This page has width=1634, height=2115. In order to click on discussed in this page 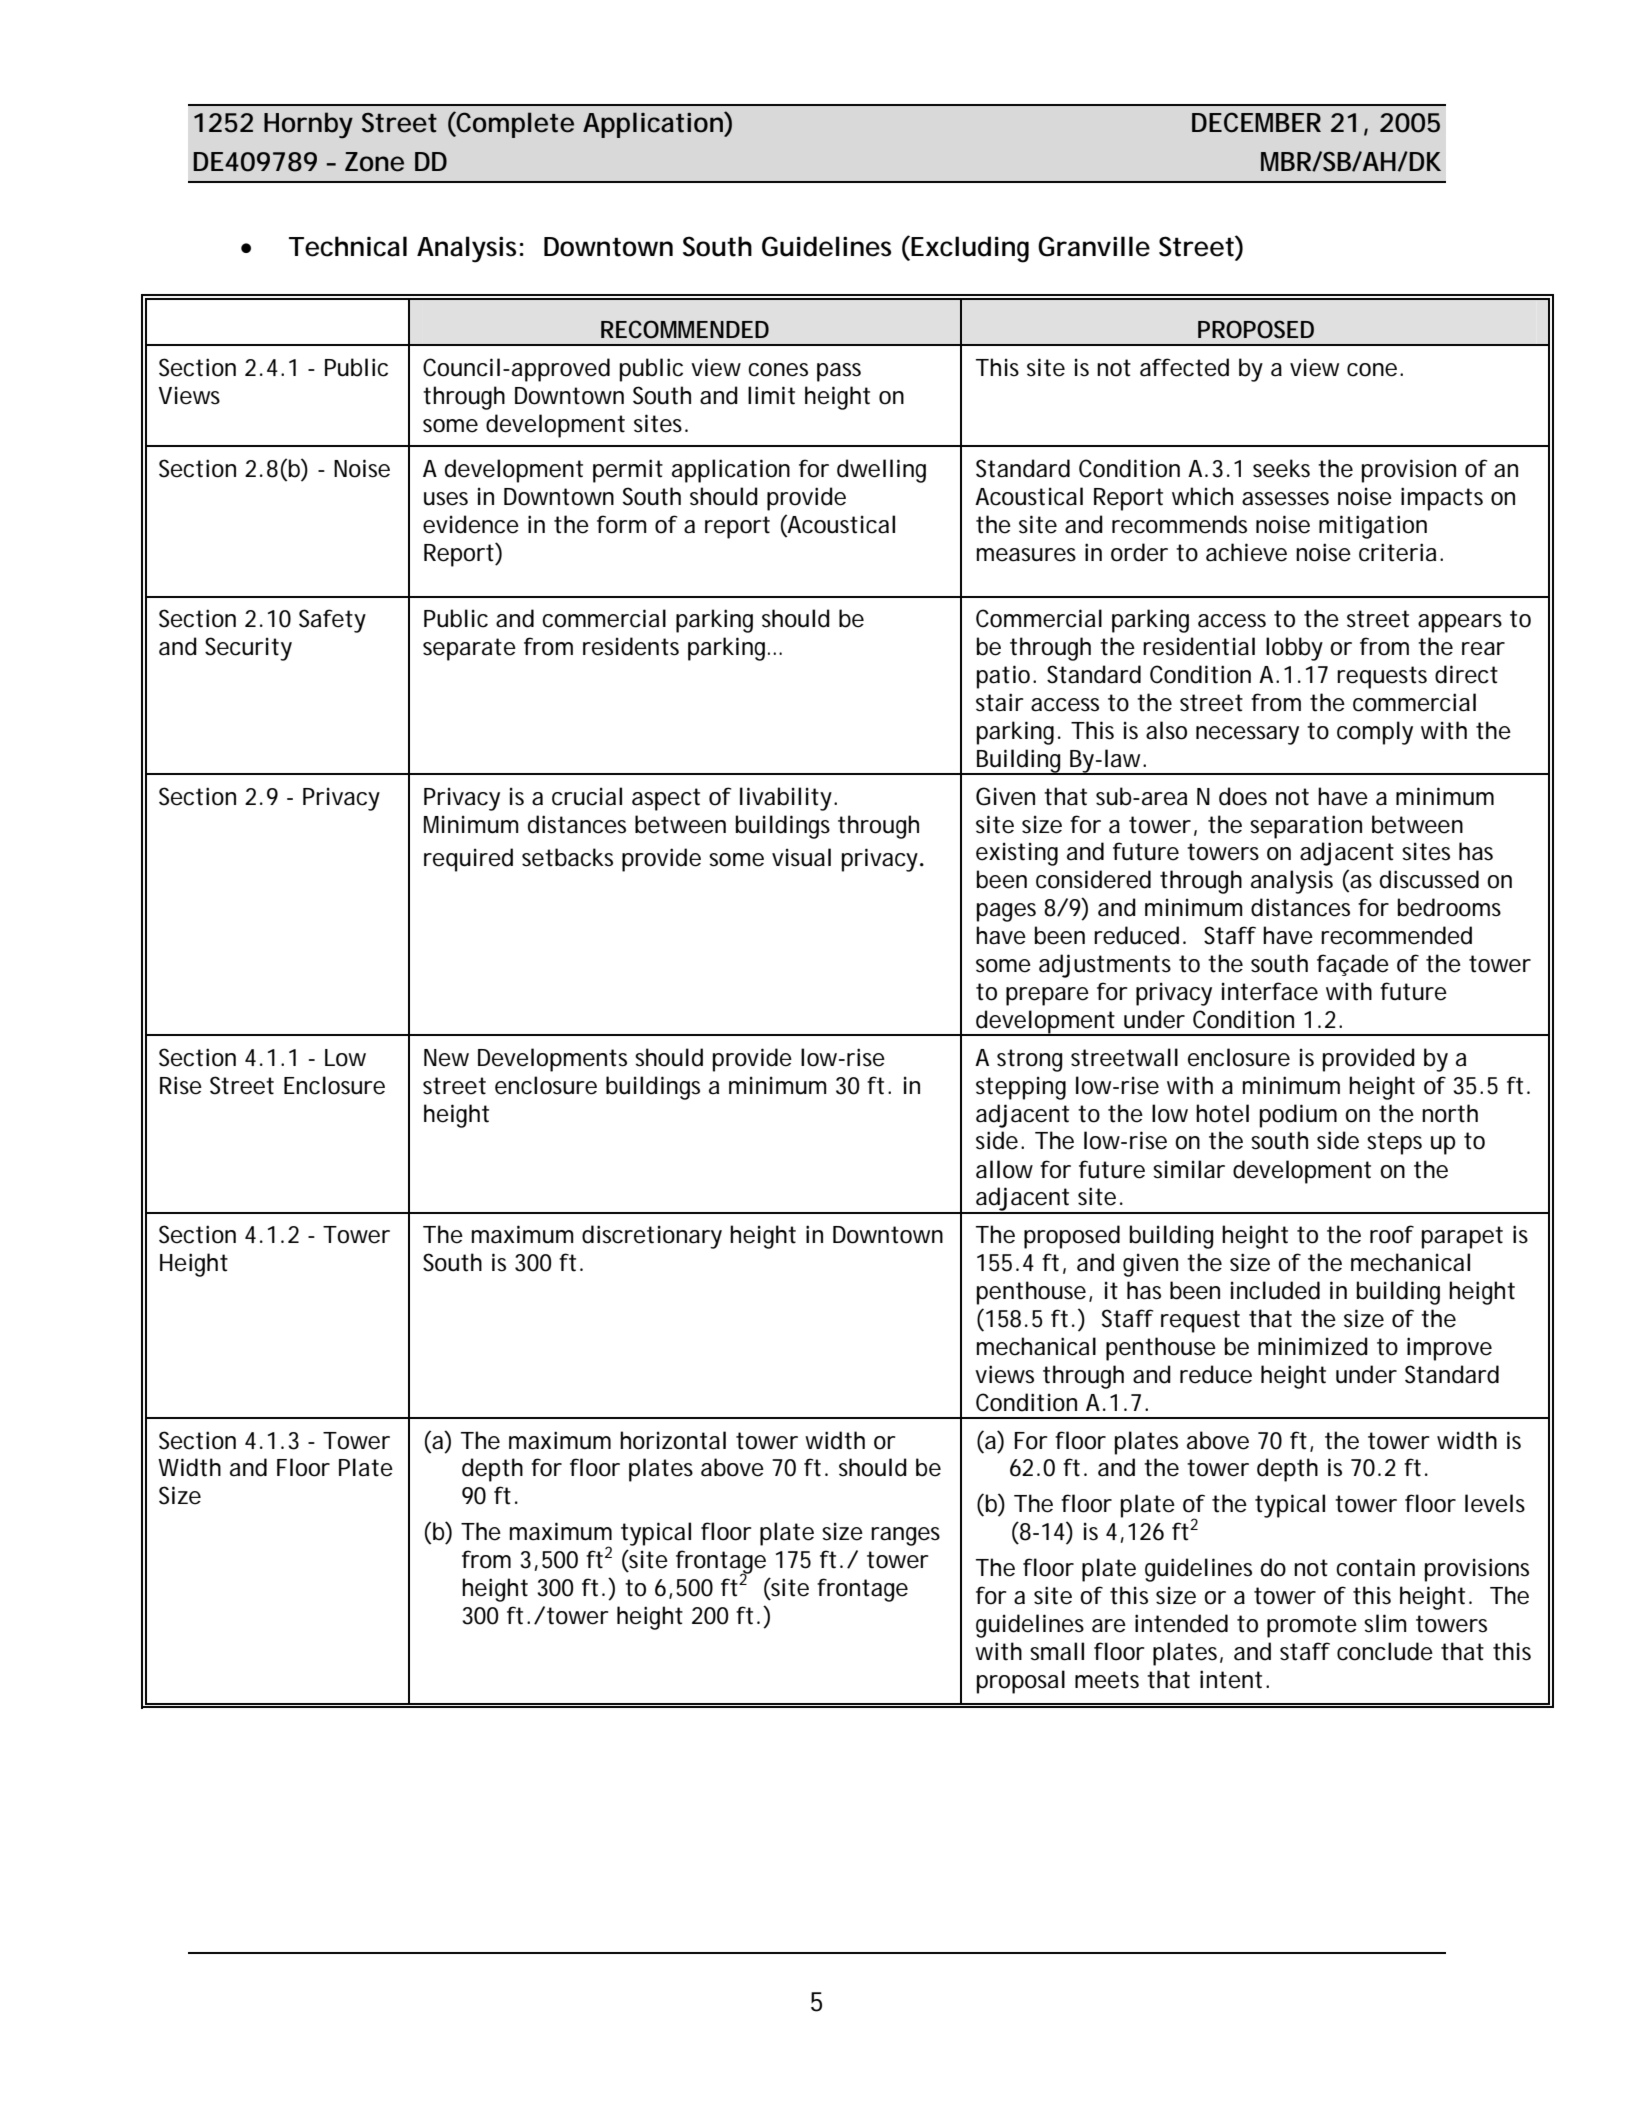, I will do `click(1429, 879)`.
